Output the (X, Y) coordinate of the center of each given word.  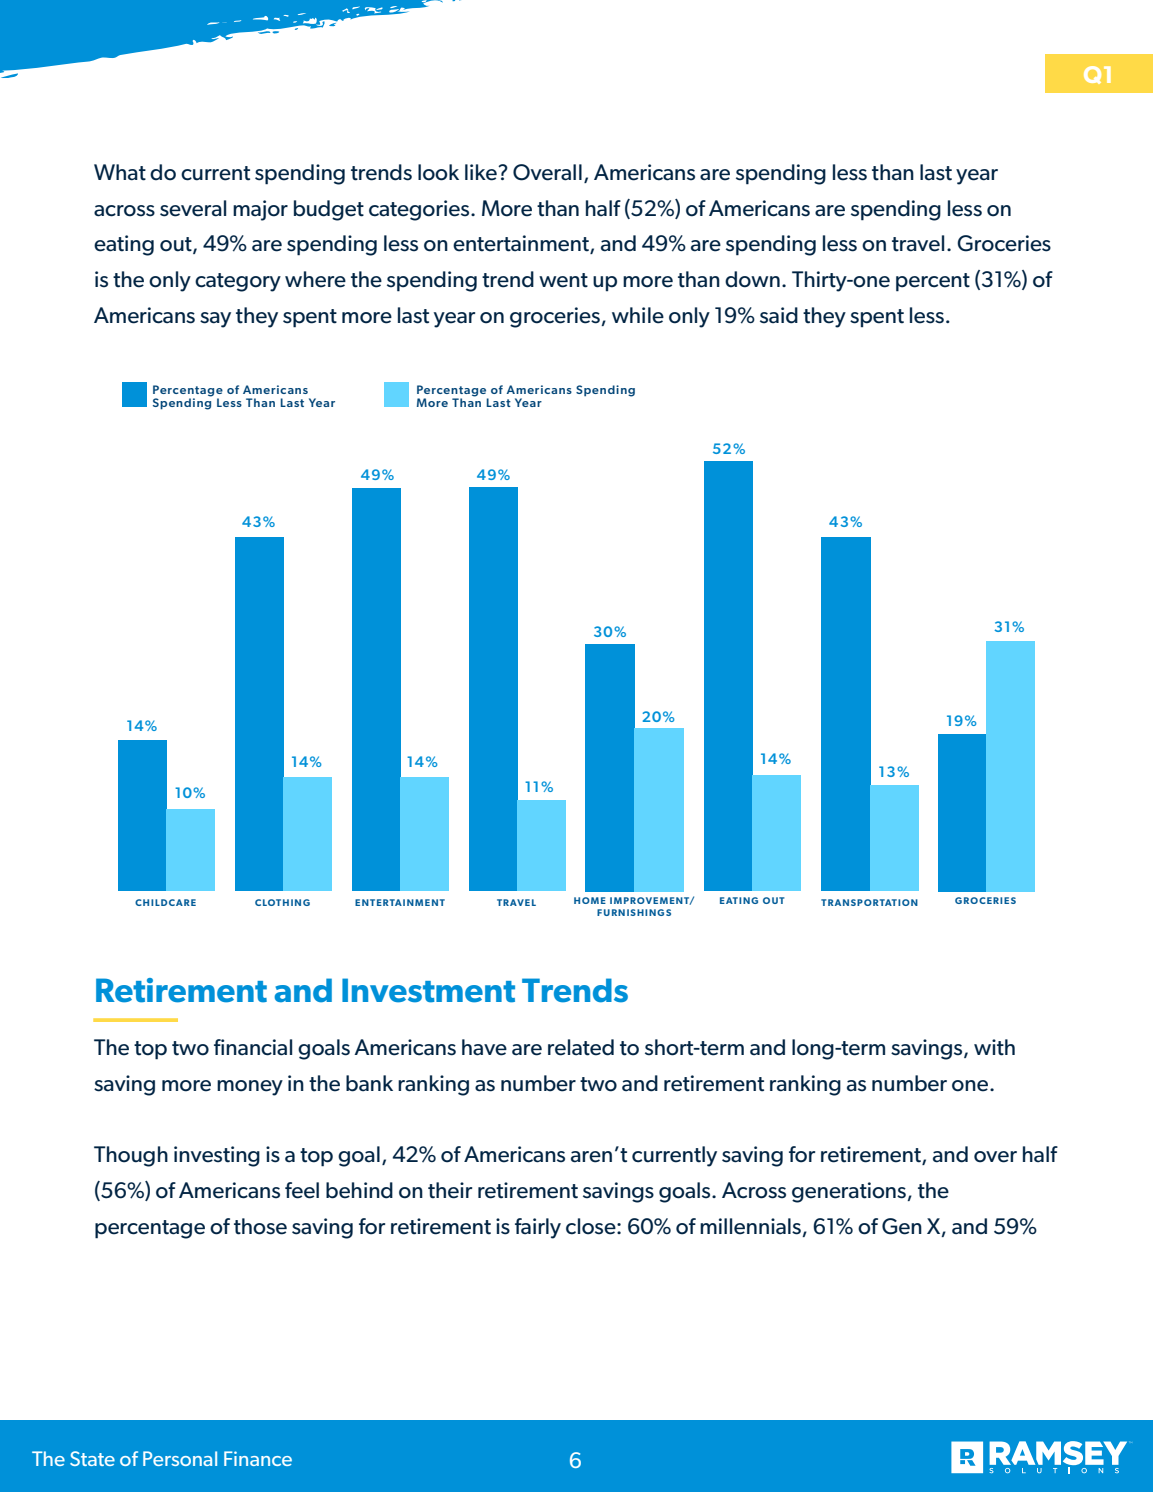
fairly (538, 1228)
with (994, 1047)
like (482, 172)
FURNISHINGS (634, 912)
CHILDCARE (165, 902)
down (752, 279)
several (193, 208)
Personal (180, 1458)
